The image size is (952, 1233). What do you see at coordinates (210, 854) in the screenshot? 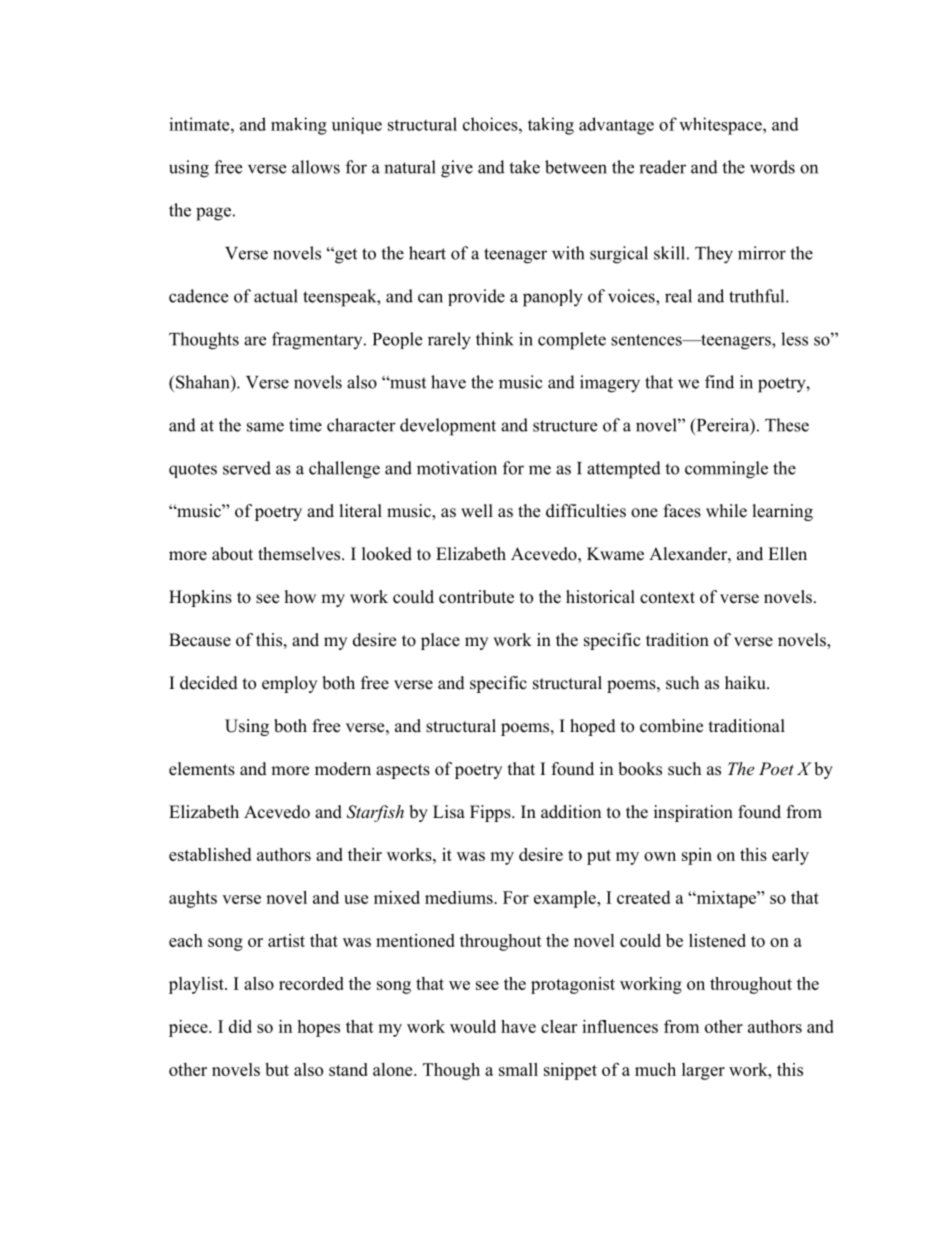
I see `established` at bounding box center [210, 854].
